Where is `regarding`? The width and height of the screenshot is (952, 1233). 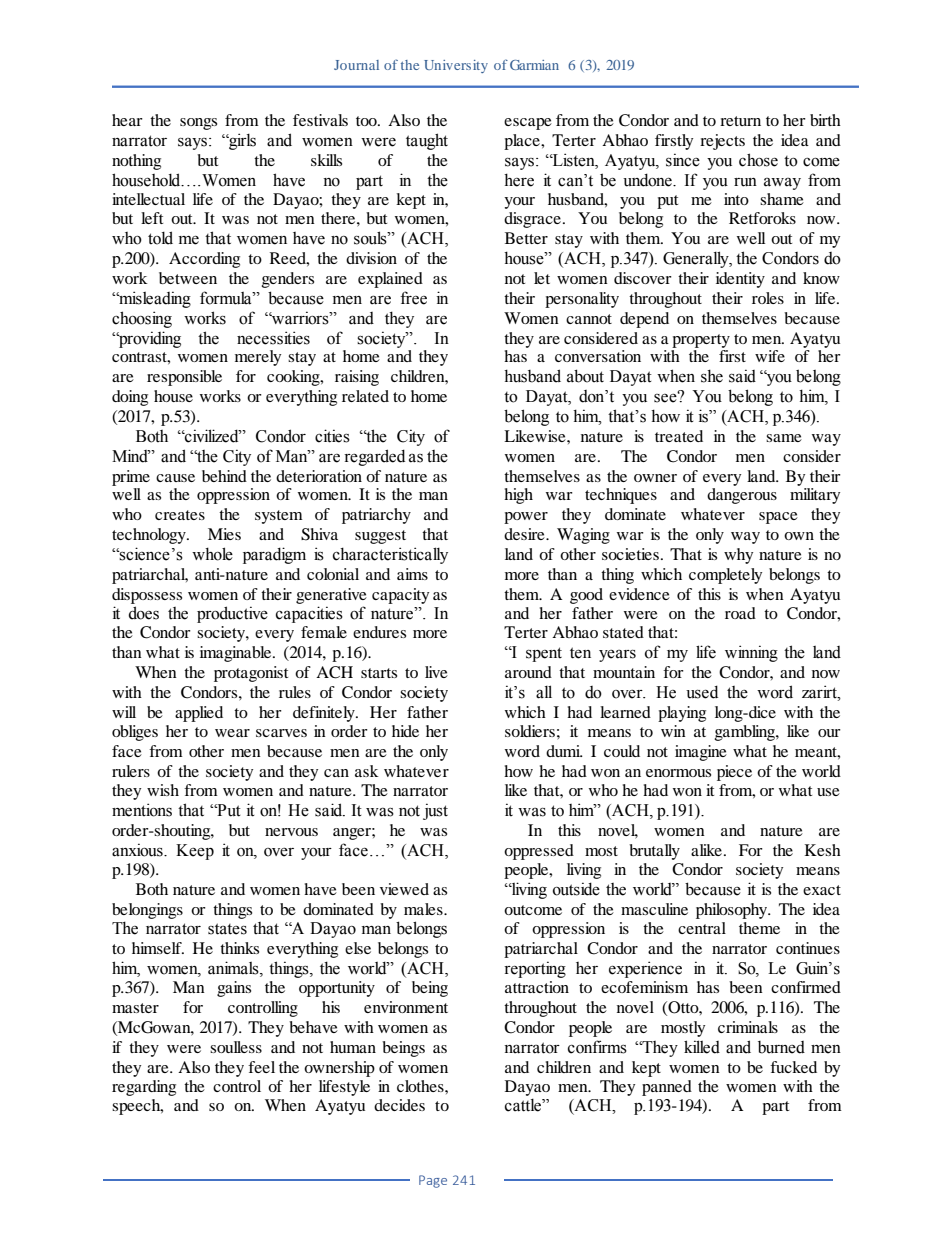 regarding is located at coordinates (144, 1088).
